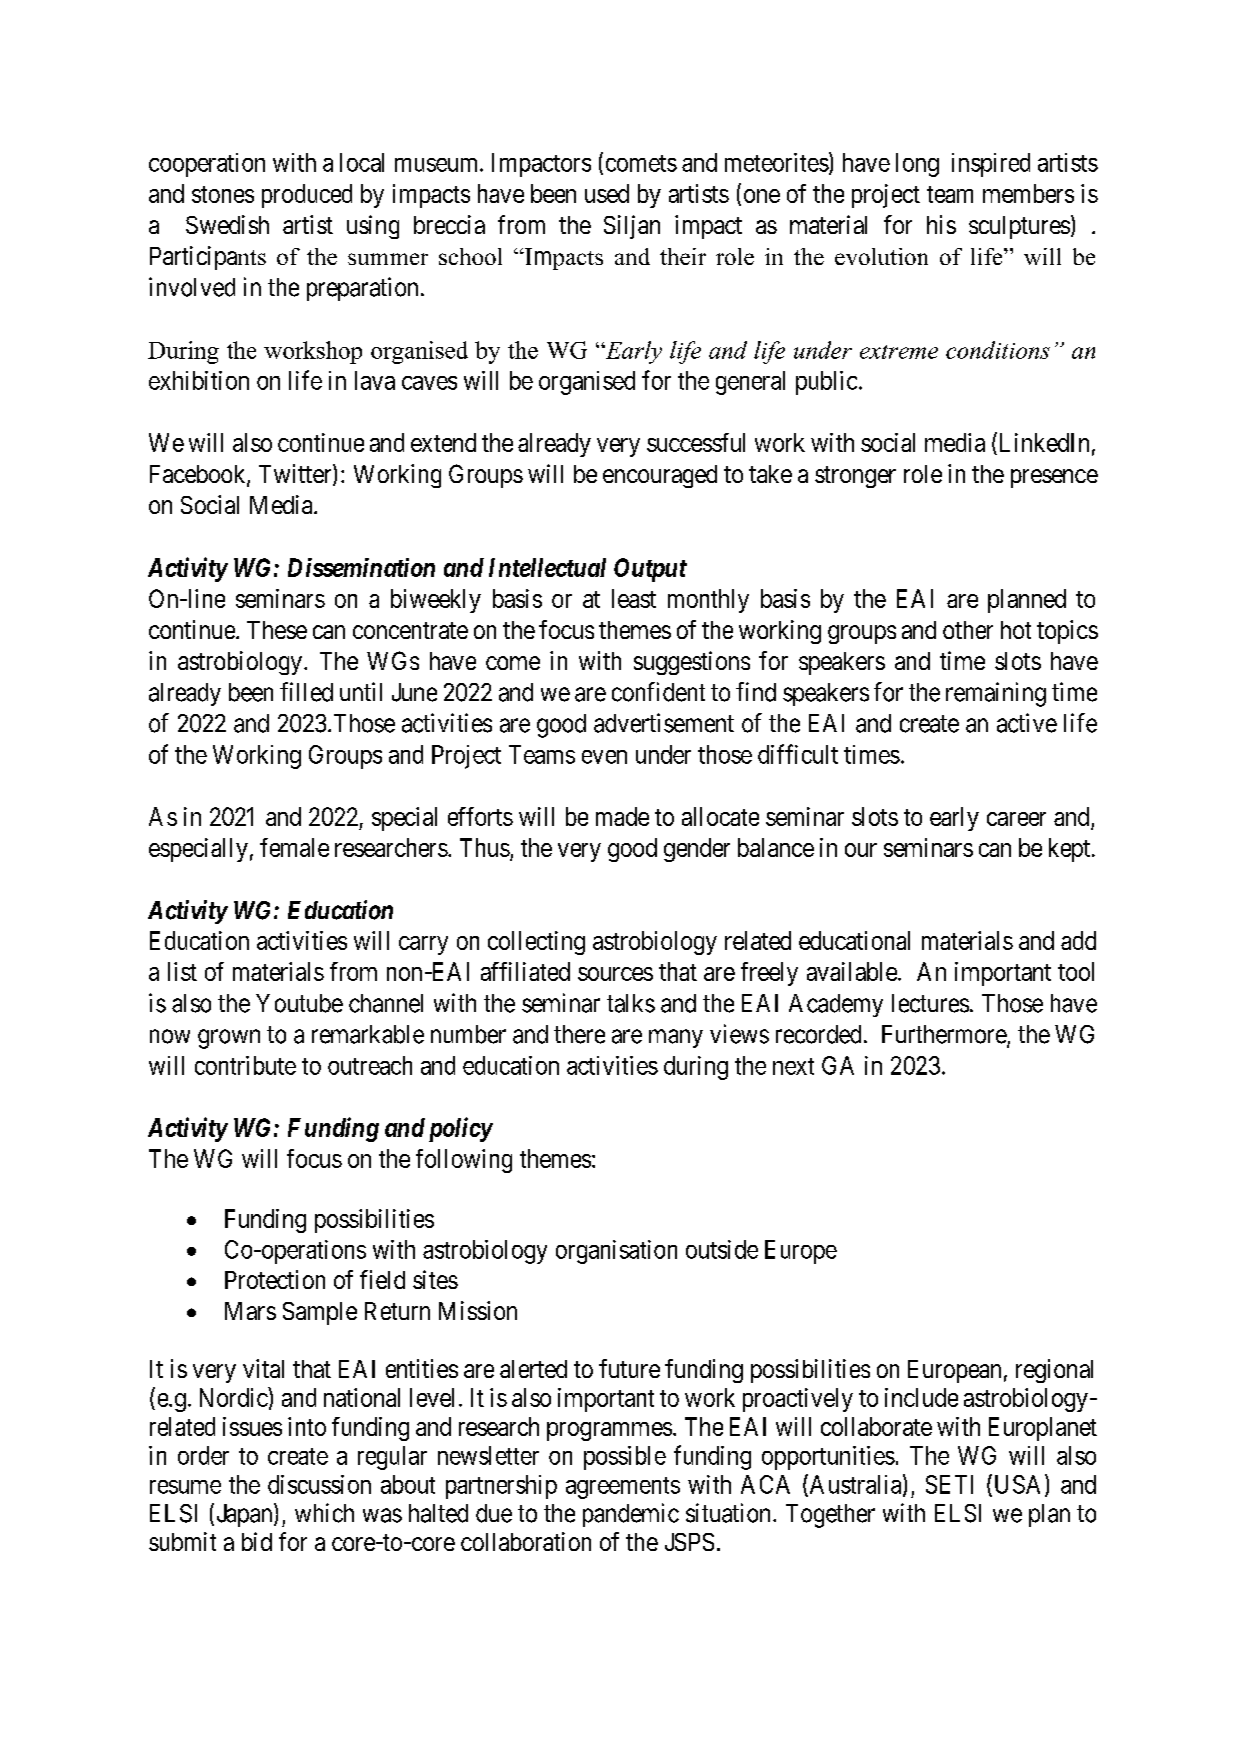  Describe the element at coordinates (1054, 478) in the screenshot. I see `presence` at that location.
